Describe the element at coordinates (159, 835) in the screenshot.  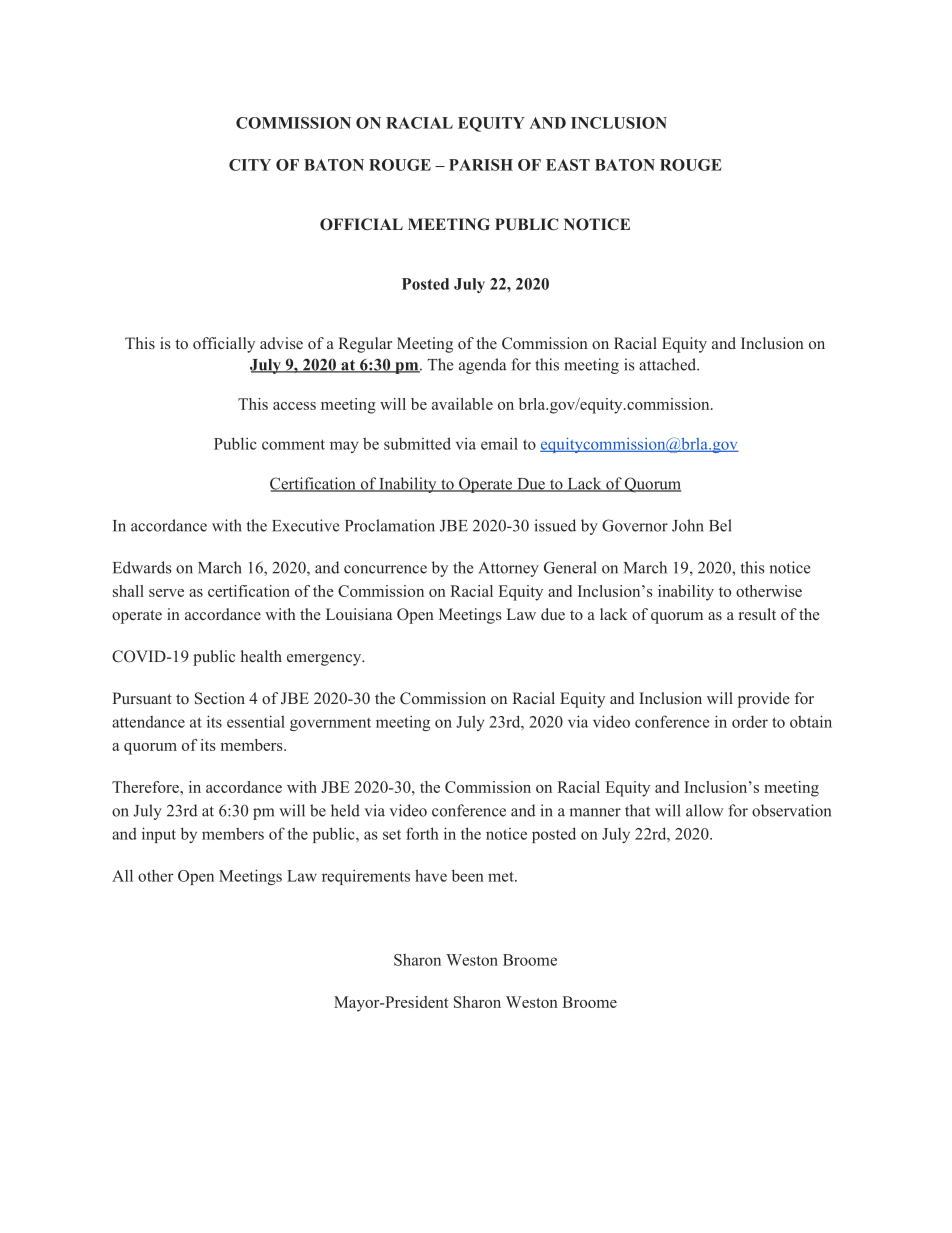
I see `input` at that location.
